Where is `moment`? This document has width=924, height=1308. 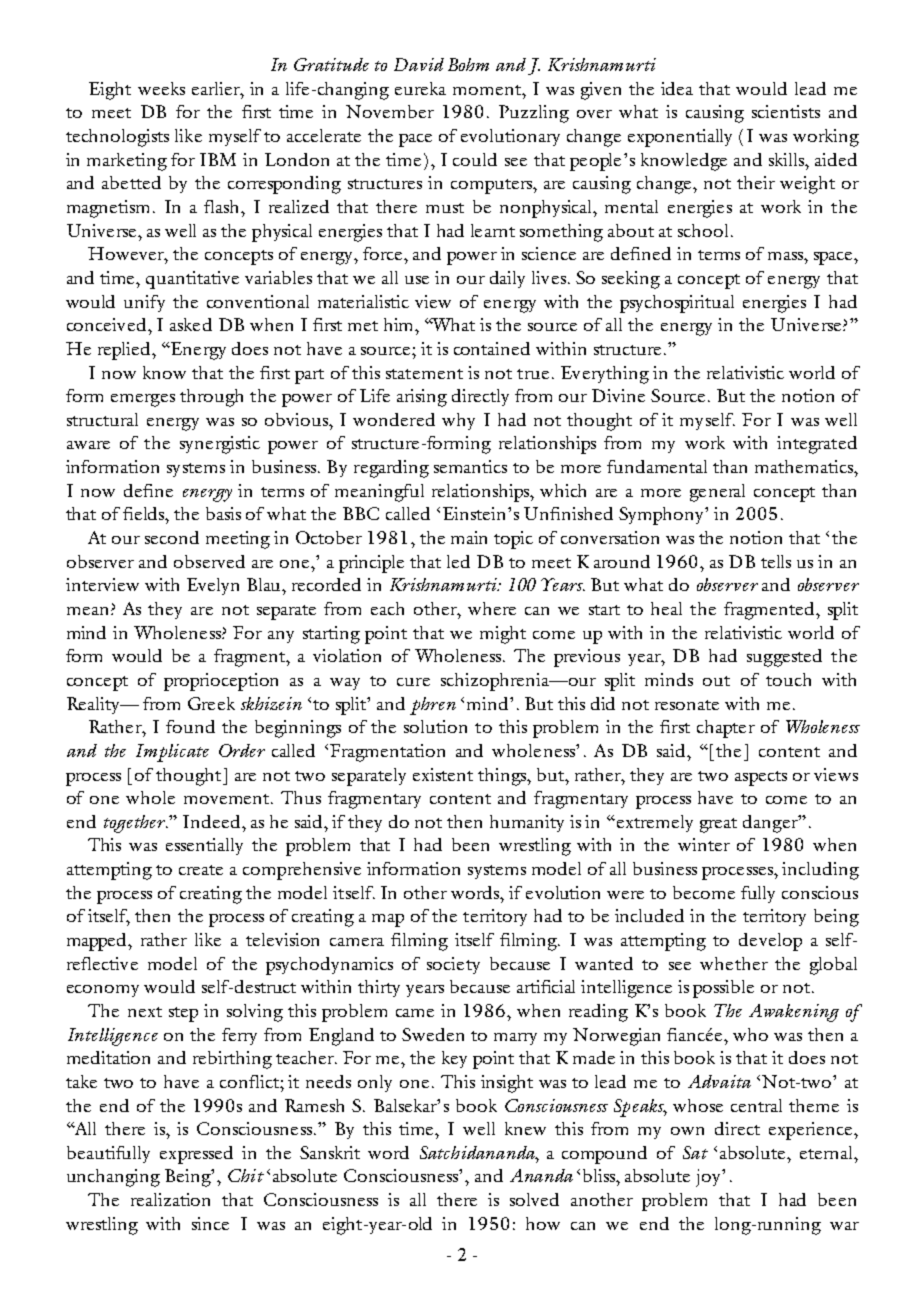 moment is located at coordinates (488, 90).
